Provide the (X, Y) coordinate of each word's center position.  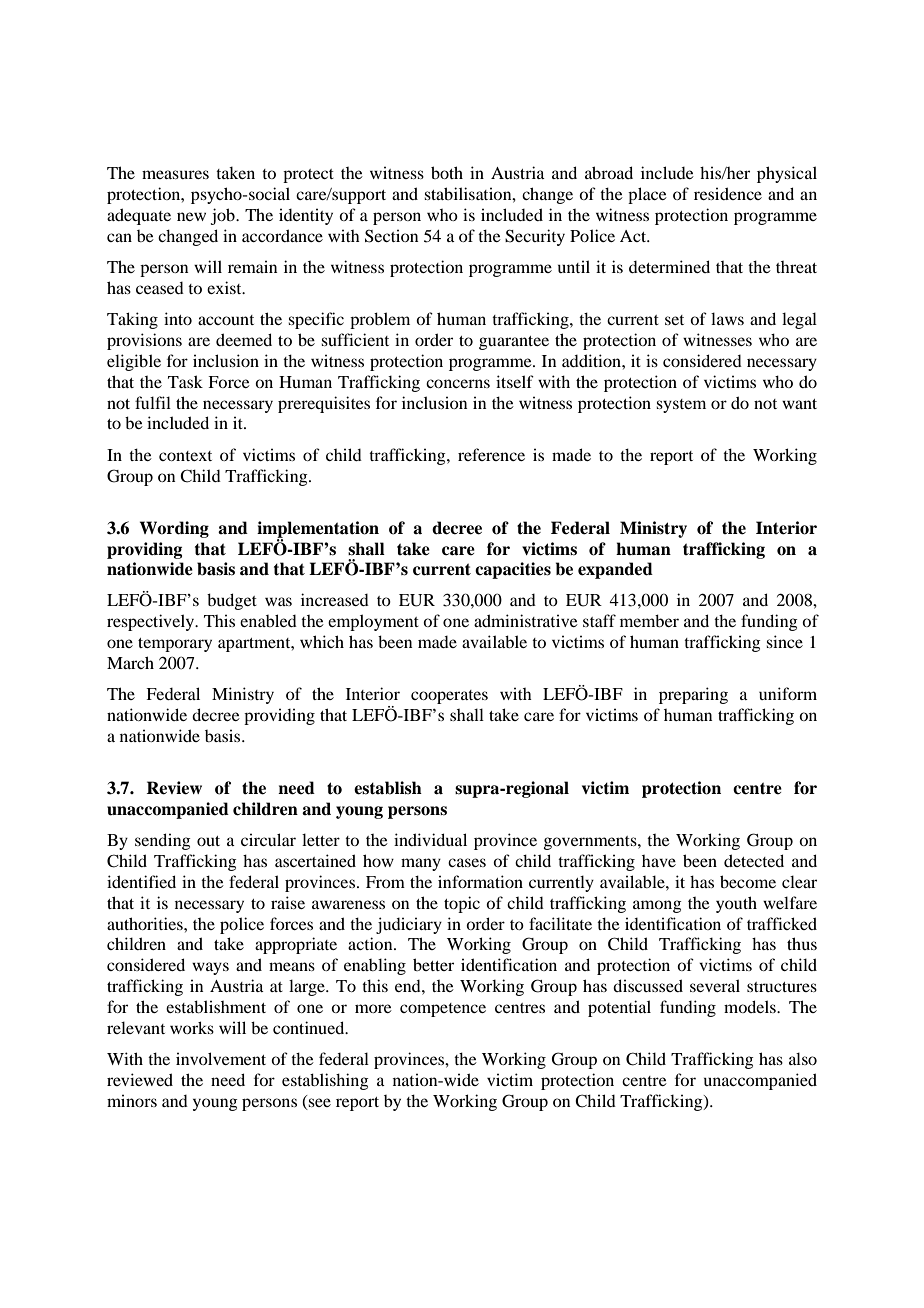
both (447, 172)
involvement (221, 1058)
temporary (175, 645)
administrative (526, 620)
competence (443, 1010)
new (191, 216)
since (784, 641)
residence (728, 193)
